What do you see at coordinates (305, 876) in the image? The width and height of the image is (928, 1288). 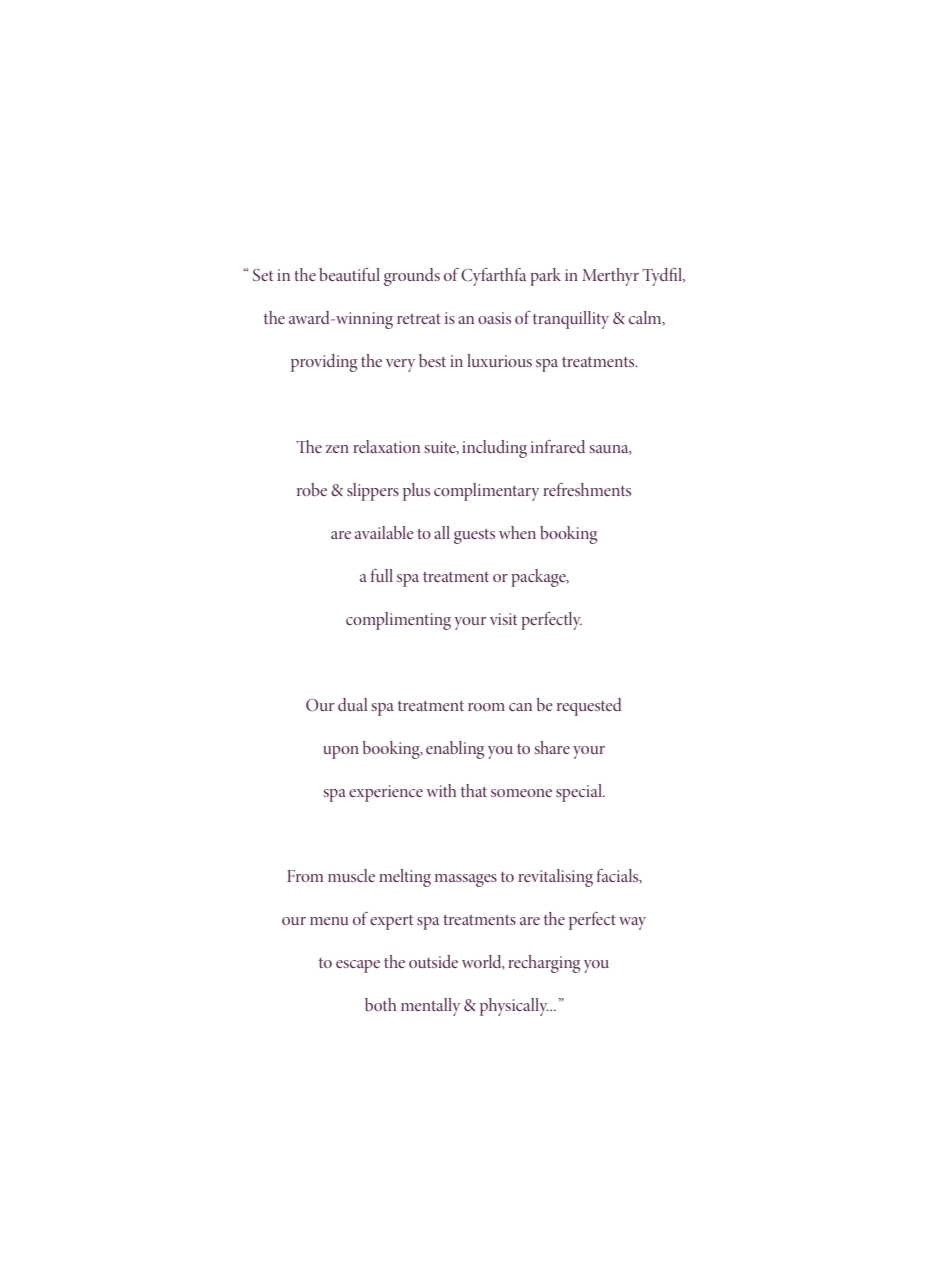 I see `From` at bounding box center [305, 876].
